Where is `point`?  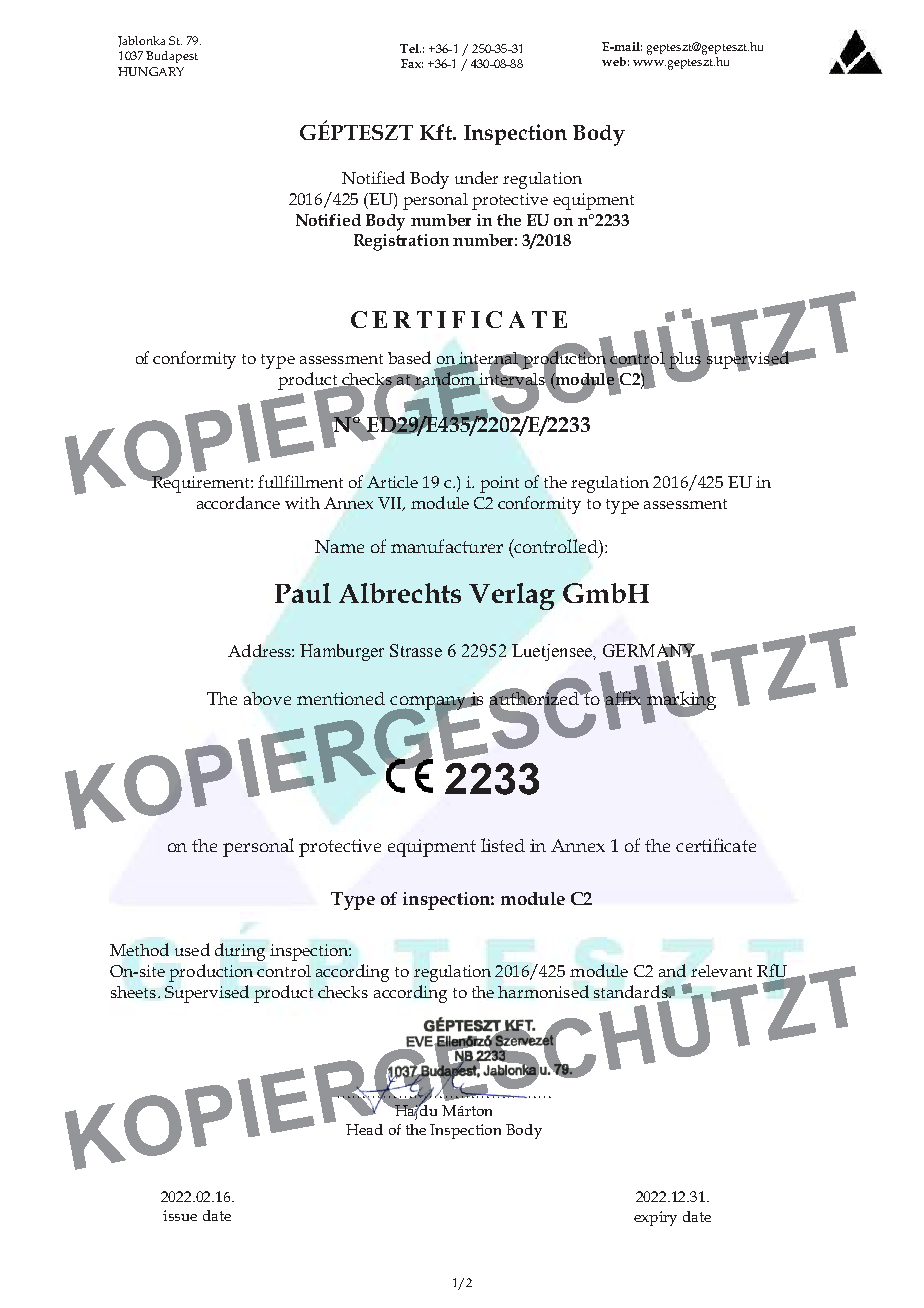
point is located at coordinates (499, 484).
